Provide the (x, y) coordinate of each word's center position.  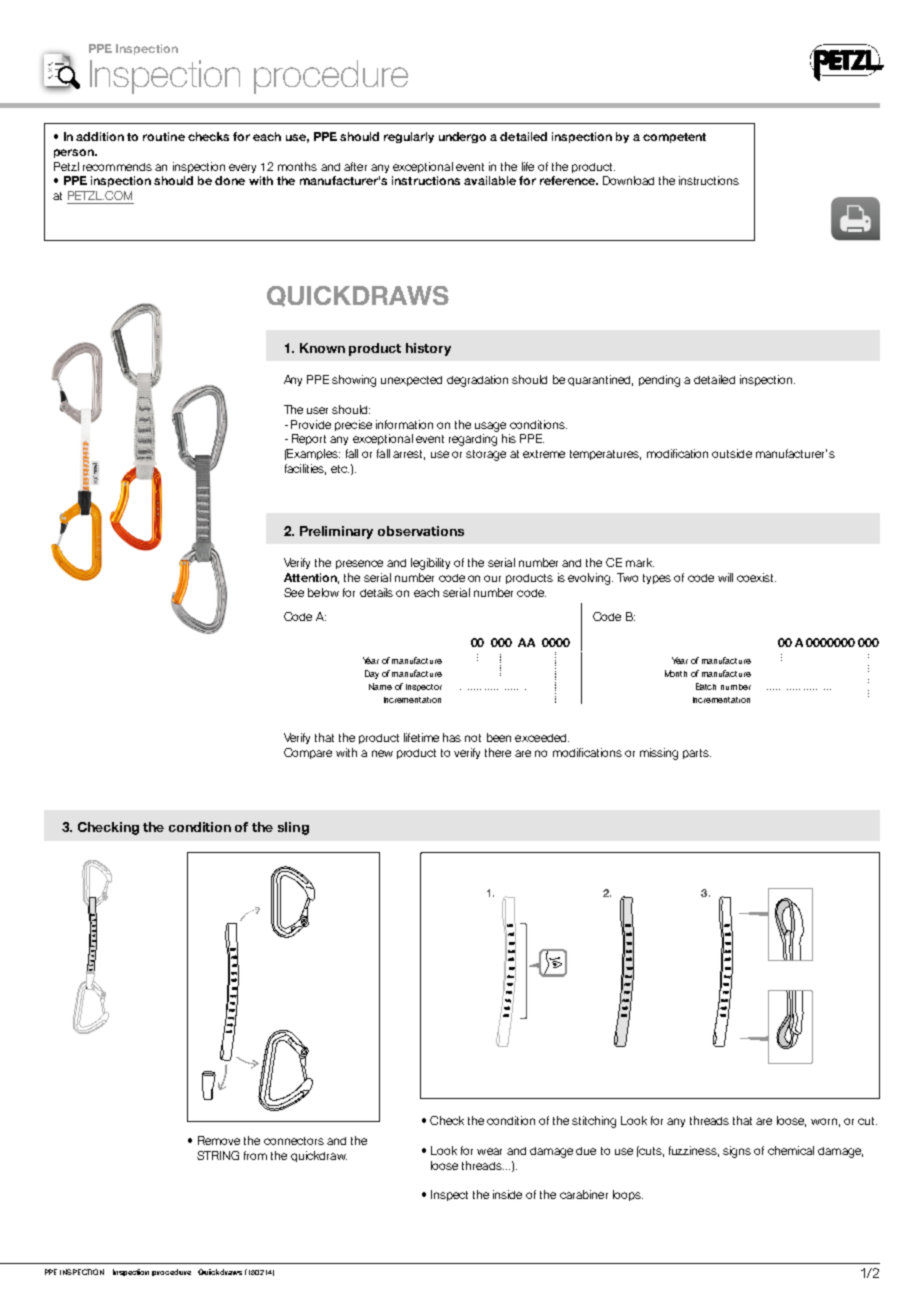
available (490, 180)
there (498, 752)
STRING (218, 1155)
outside (732, 453)
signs (737, 1152)
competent (674, 138)
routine (164, 136)
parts (697, 754)
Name (380, 686)
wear (489, 1151)
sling (293, 828)
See (294, 592)
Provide (311, 424)
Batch (706, 686)
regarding (473, 440)
